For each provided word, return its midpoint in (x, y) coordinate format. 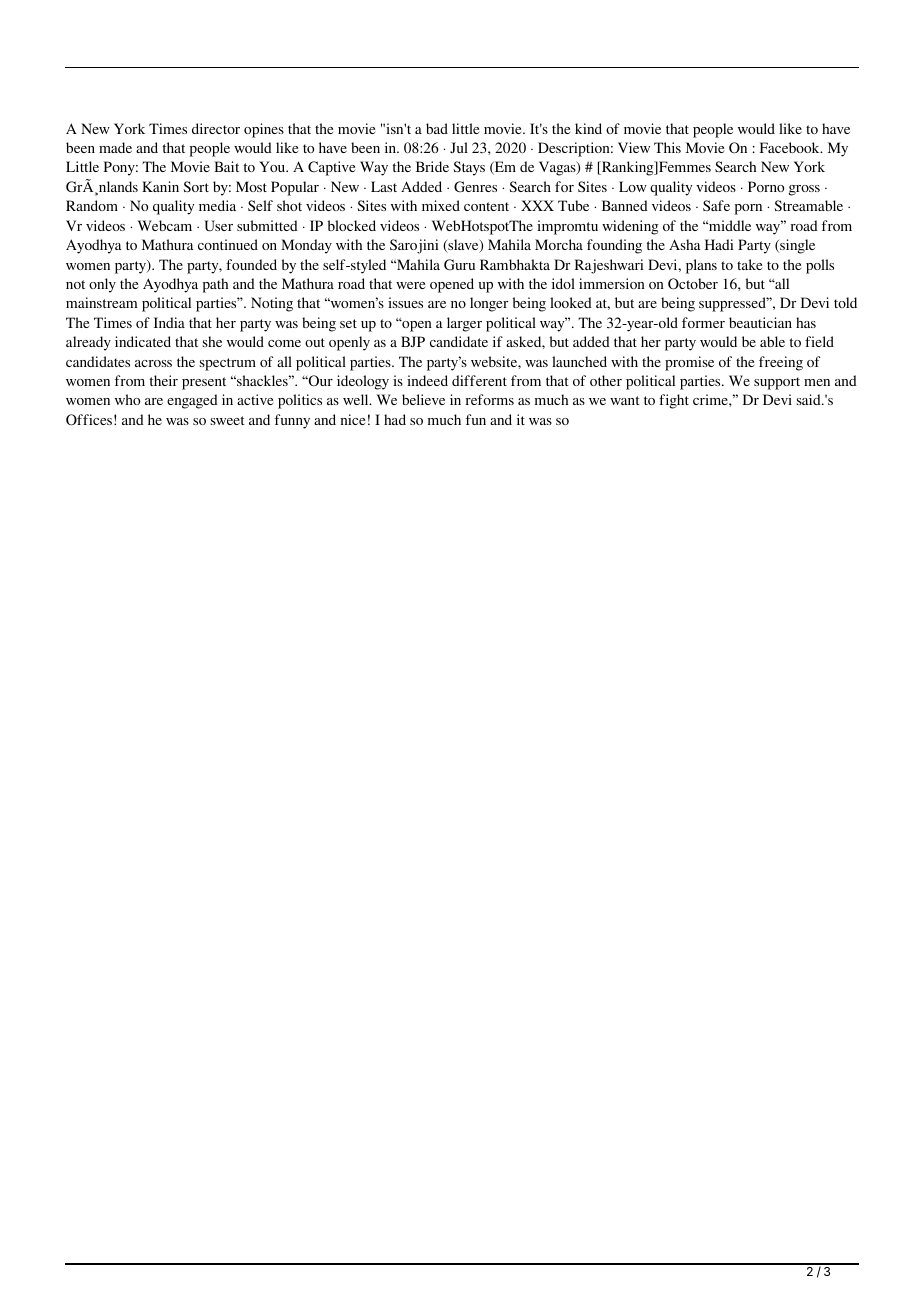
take (749, 264)
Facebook (791, 147)
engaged (192, 401)
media (217, 205)
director (216, 128)
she (212, 341)
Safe (716, 205)
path (215, 285)
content (486, 206)
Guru (459, 264)
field (819, 341)
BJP (413, 341)
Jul (459, 147)
